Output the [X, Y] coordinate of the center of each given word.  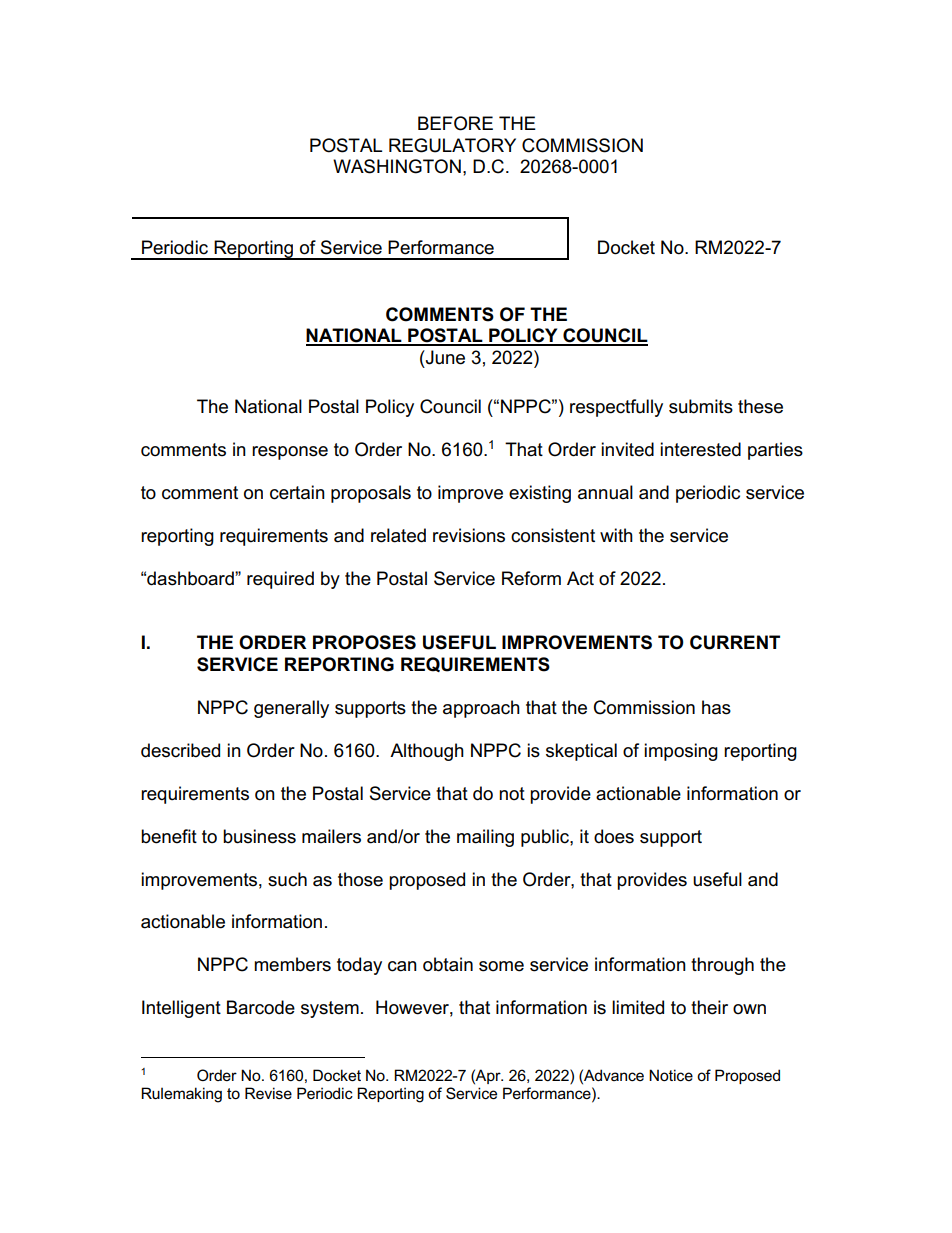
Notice [671, 1075]
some [501, 966]
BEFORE [455, 123]
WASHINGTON [397, 166]
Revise [268, 1093]
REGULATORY [452, 145]
